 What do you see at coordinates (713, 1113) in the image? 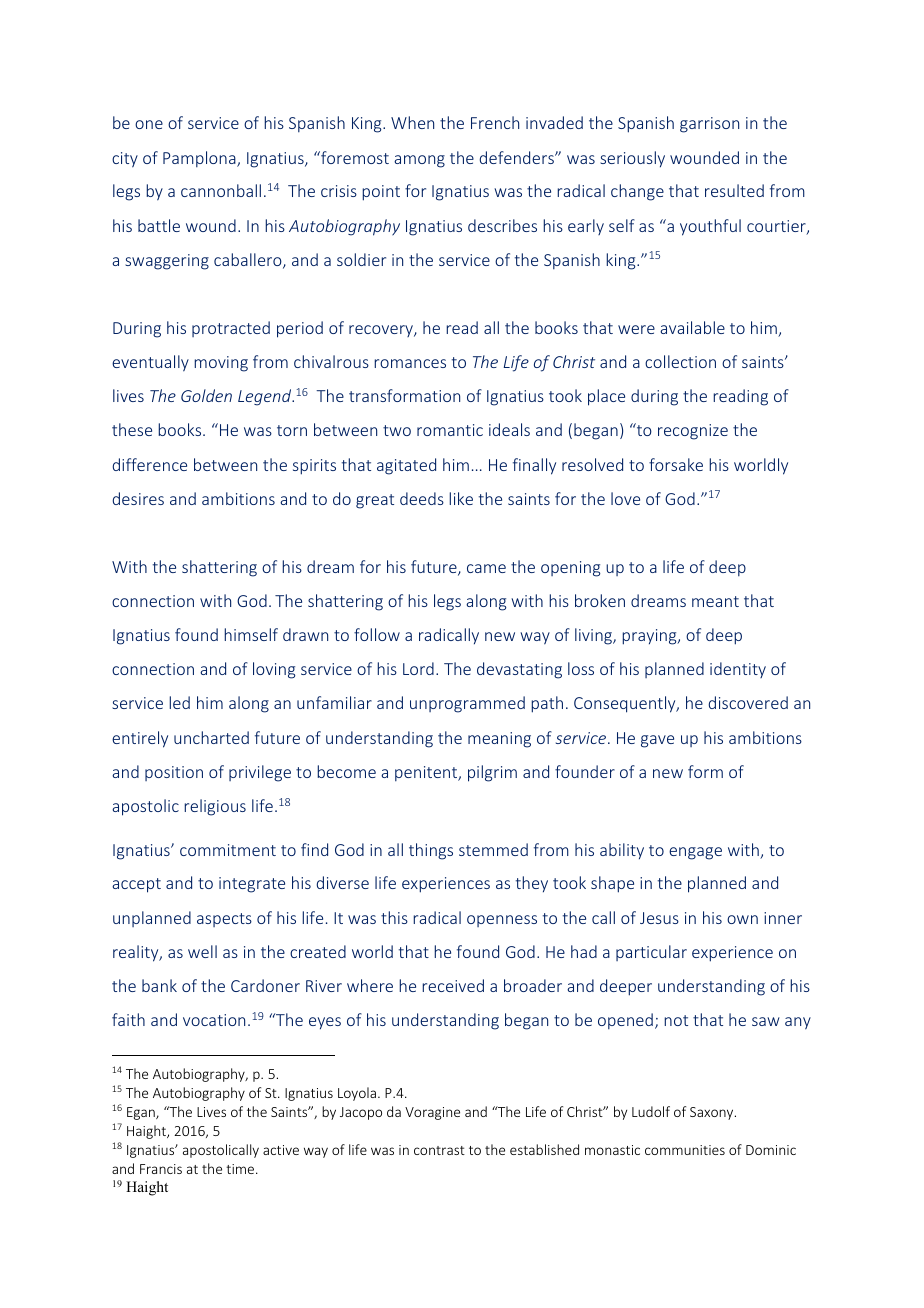
I see `Saxony` at bounding box center [713, 1113].
